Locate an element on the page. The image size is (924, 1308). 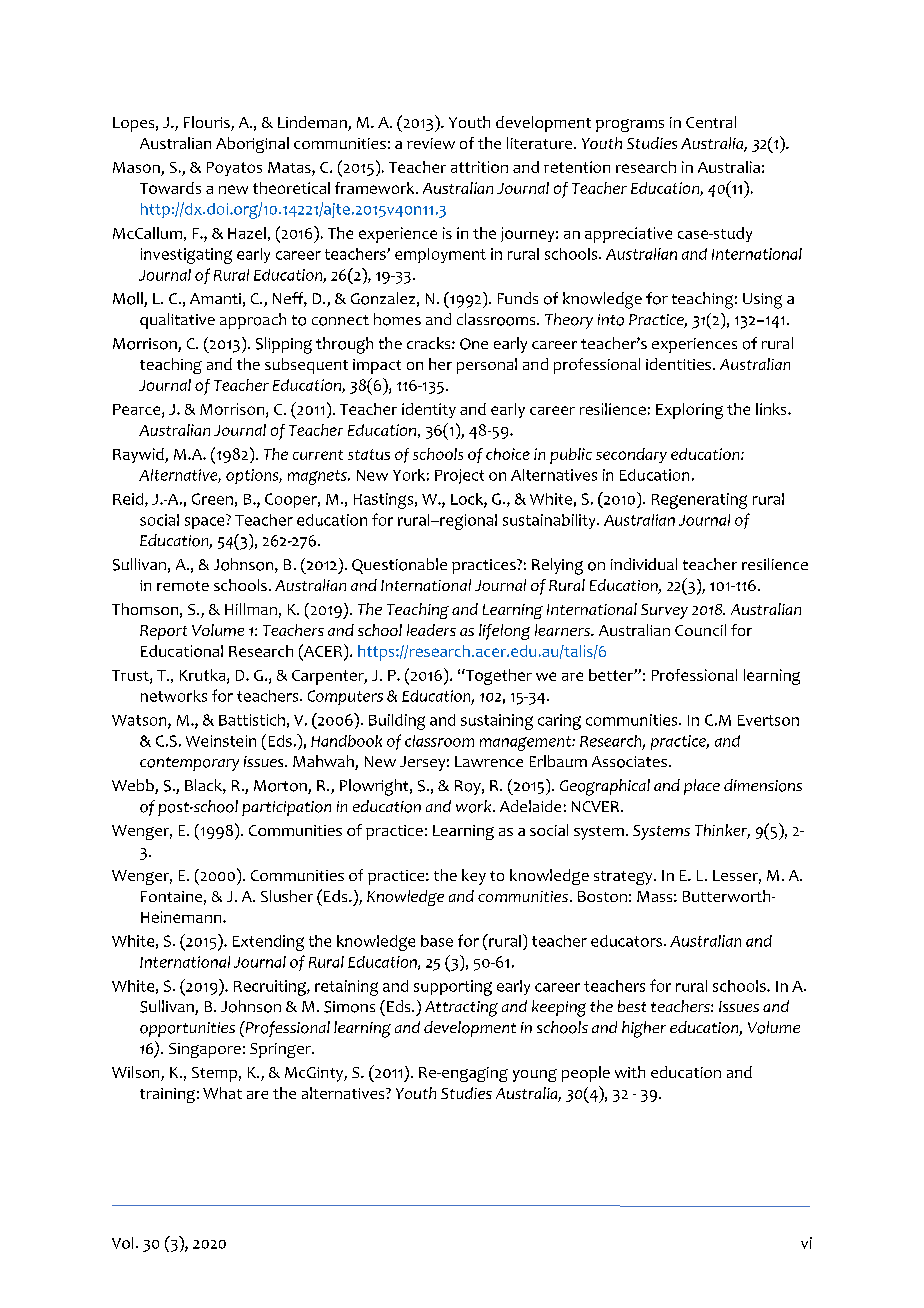
Project is located at coordinates (459, 476).
